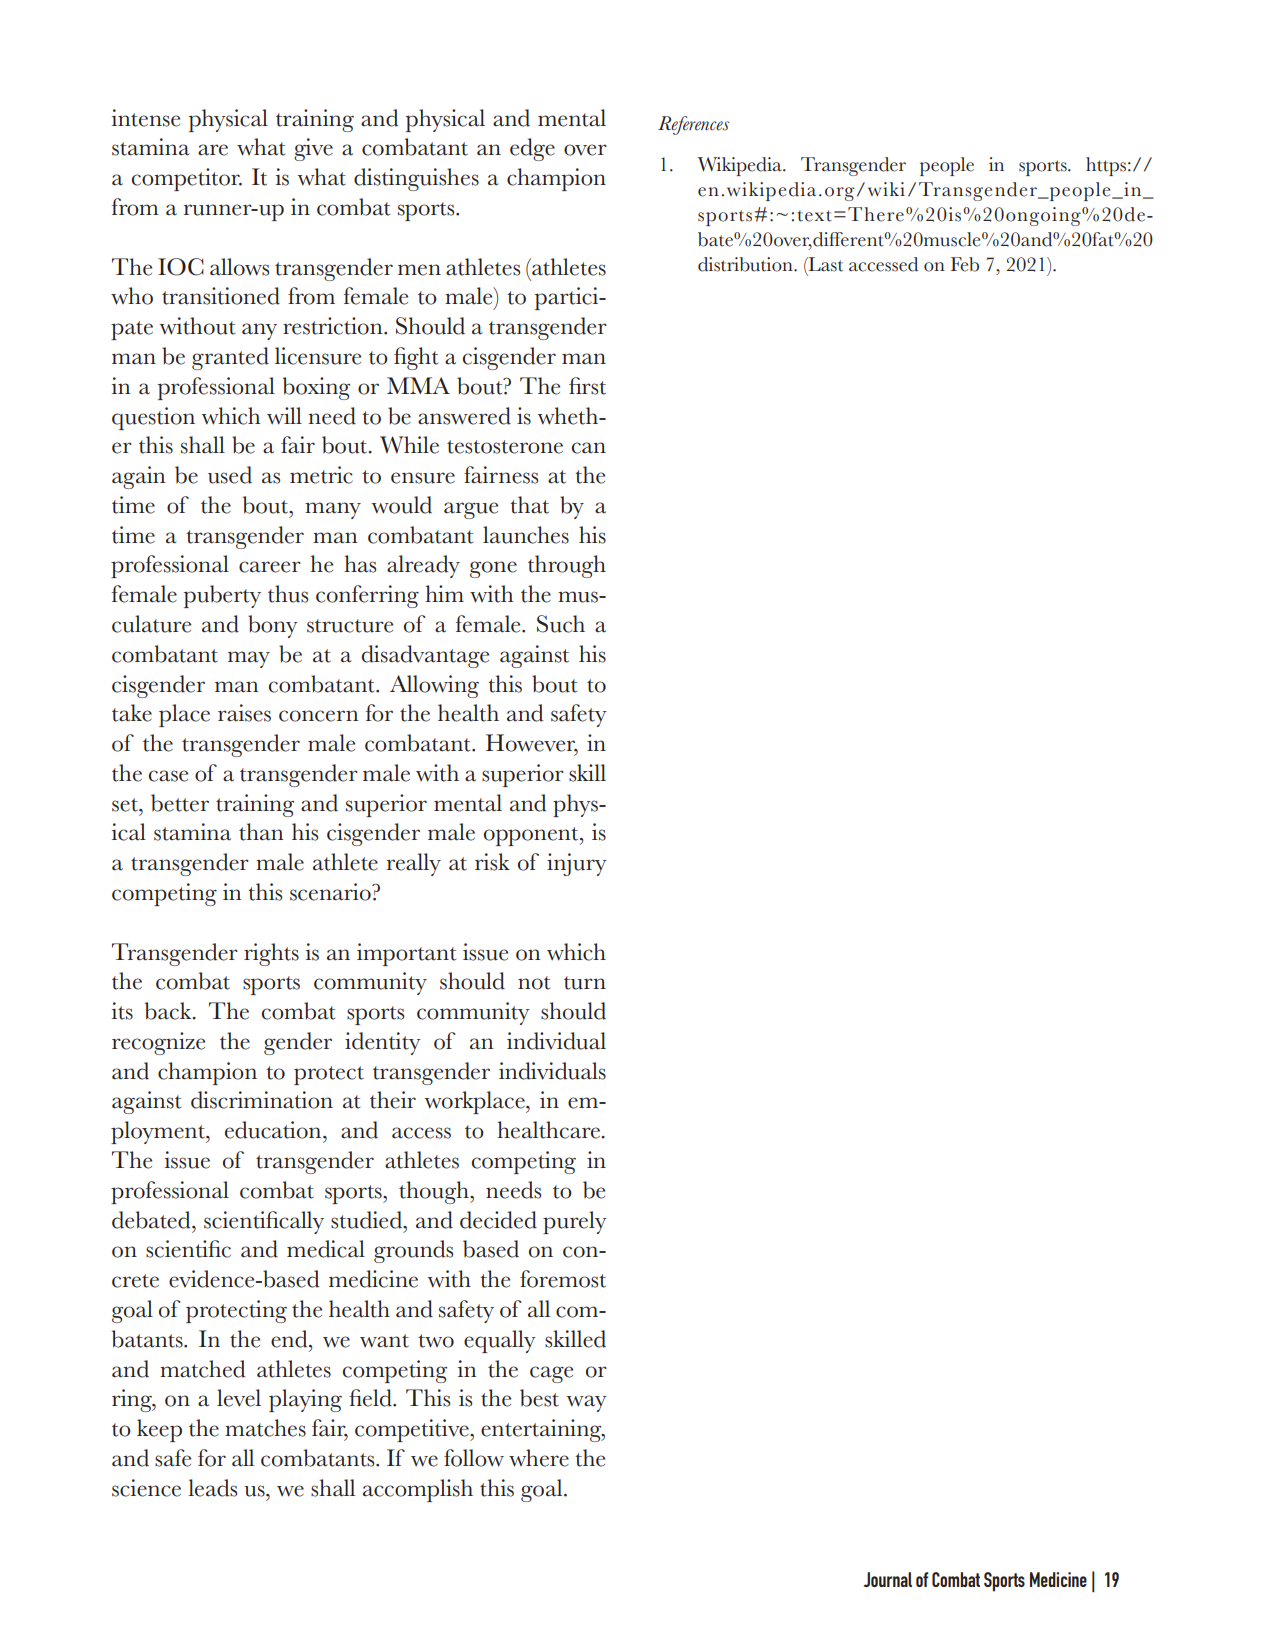 This image has width=1265, height=1638. What do you see at coordinates (230, 475) in the image?
I see `used` at bounding box center [230, 475].
